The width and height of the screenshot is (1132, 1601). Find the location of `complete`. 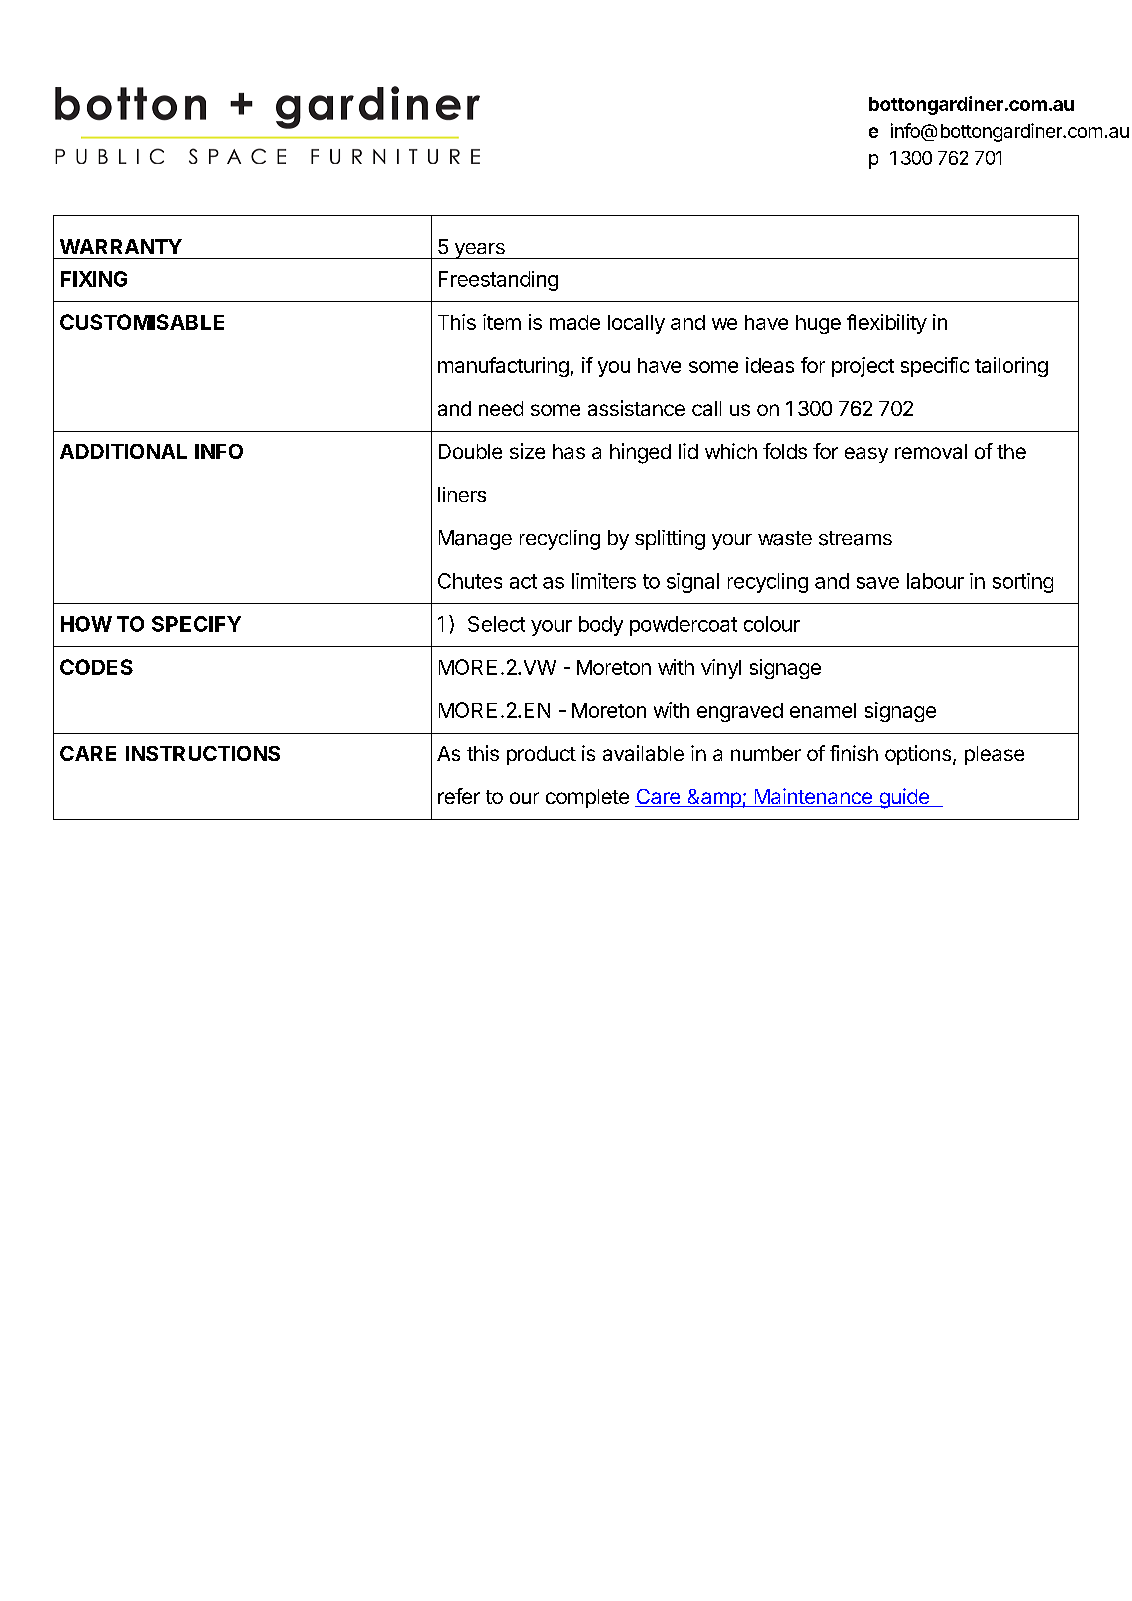

complete is located at coordinates (587, 798).
